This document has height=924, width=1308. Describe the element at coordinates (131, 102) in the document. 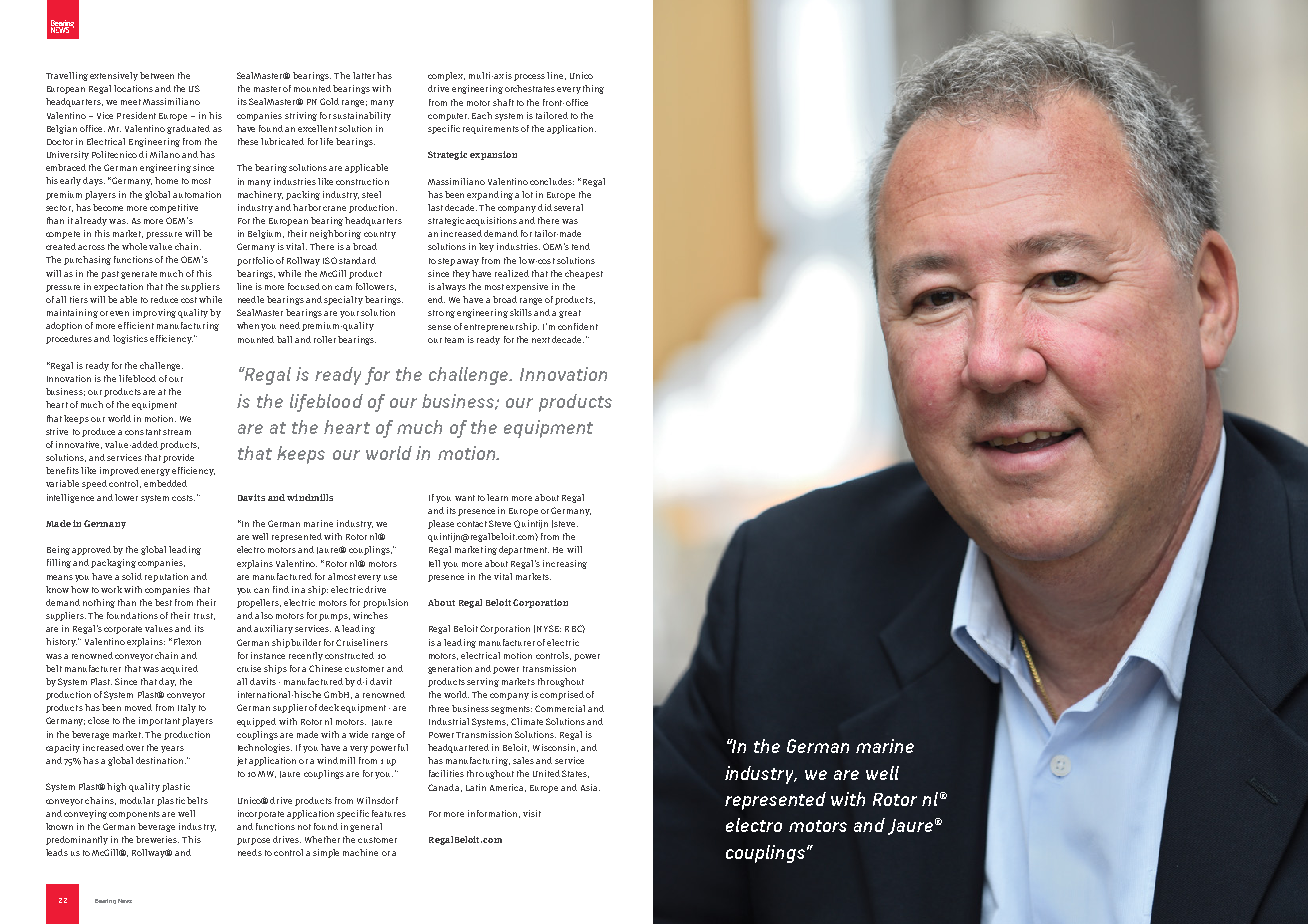

I see `meet` at that location.
